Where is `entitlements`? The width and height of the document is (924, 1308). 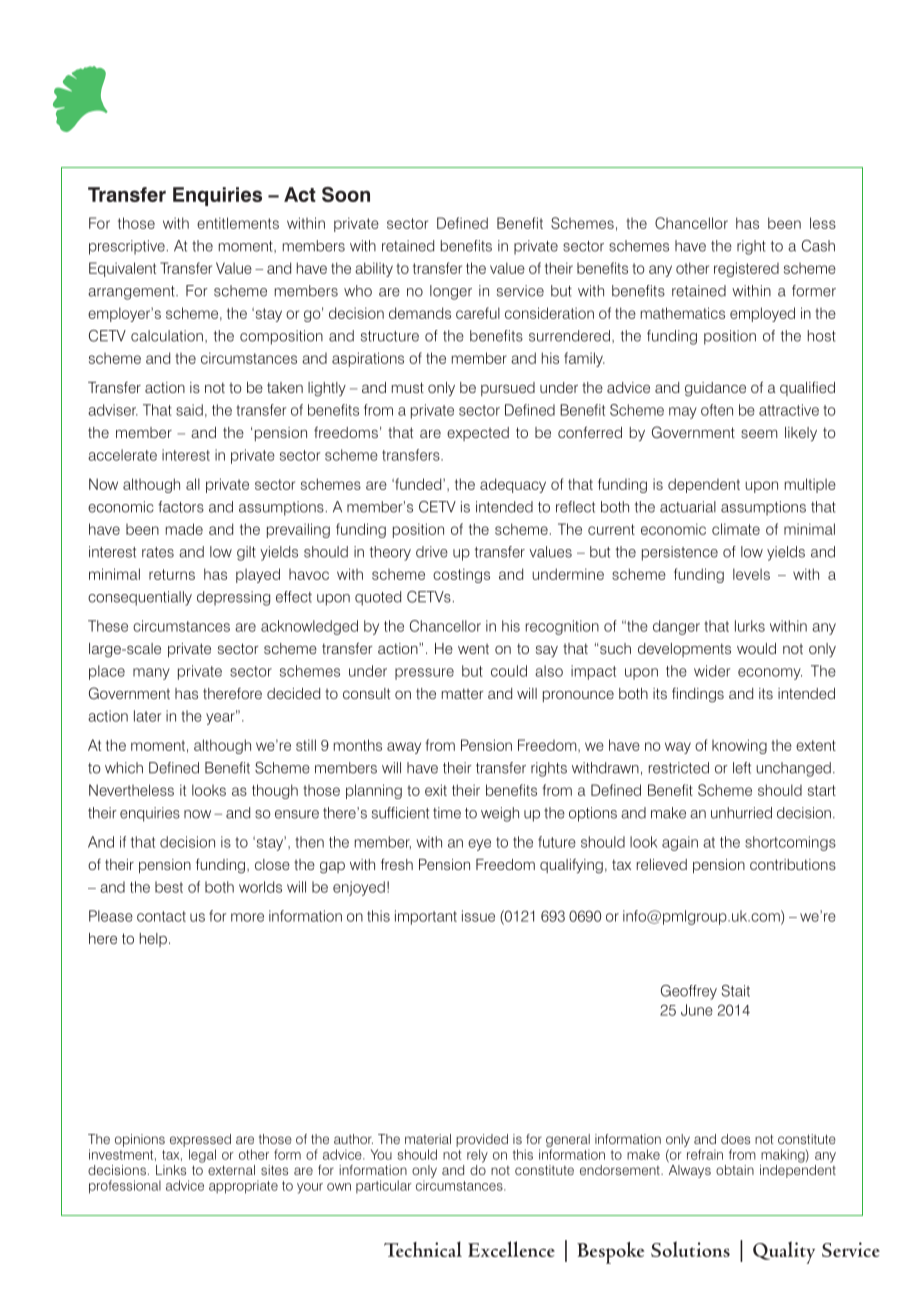 entitlements is located at coordinates (238, 223).
